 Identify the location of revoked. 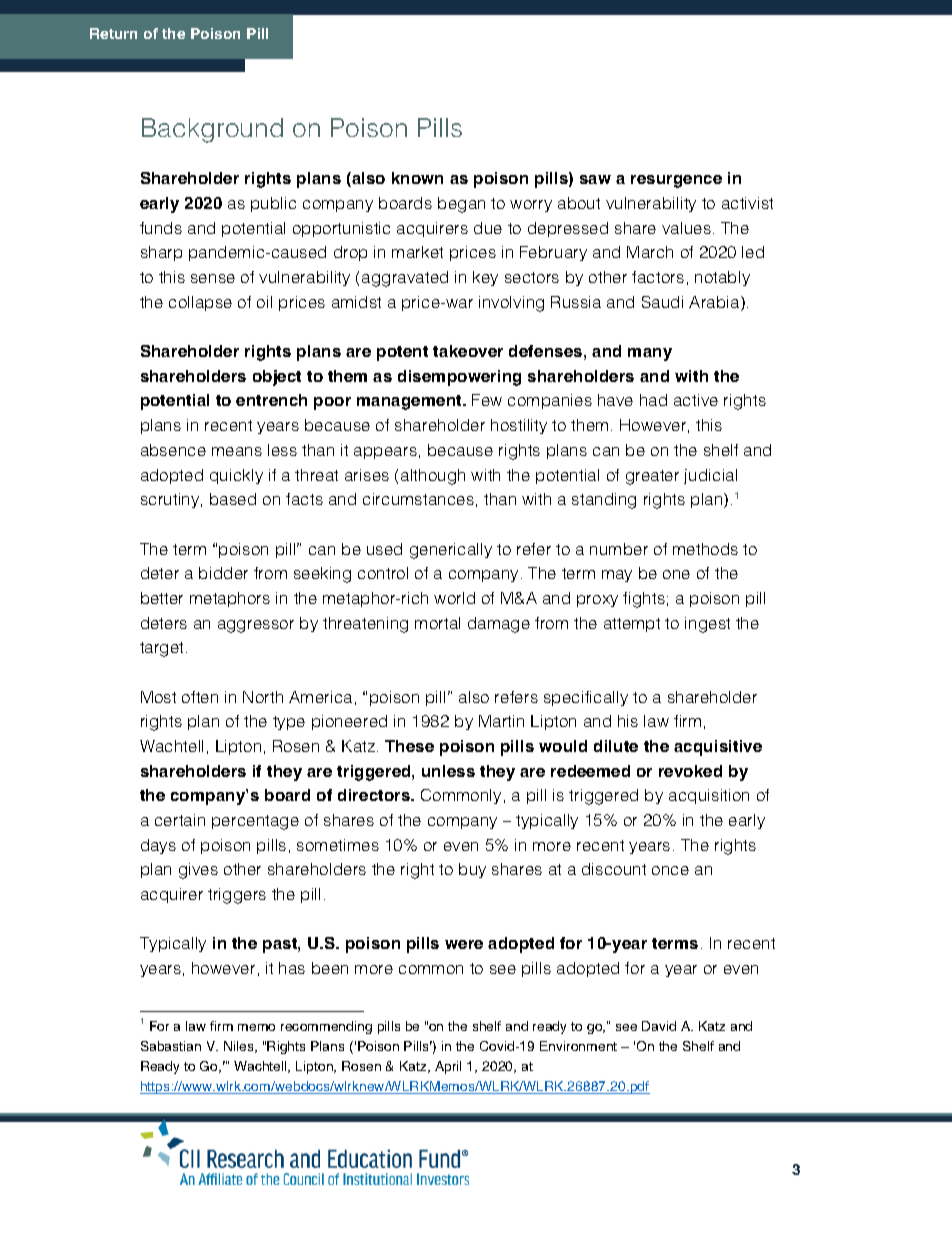
(690, 771).
